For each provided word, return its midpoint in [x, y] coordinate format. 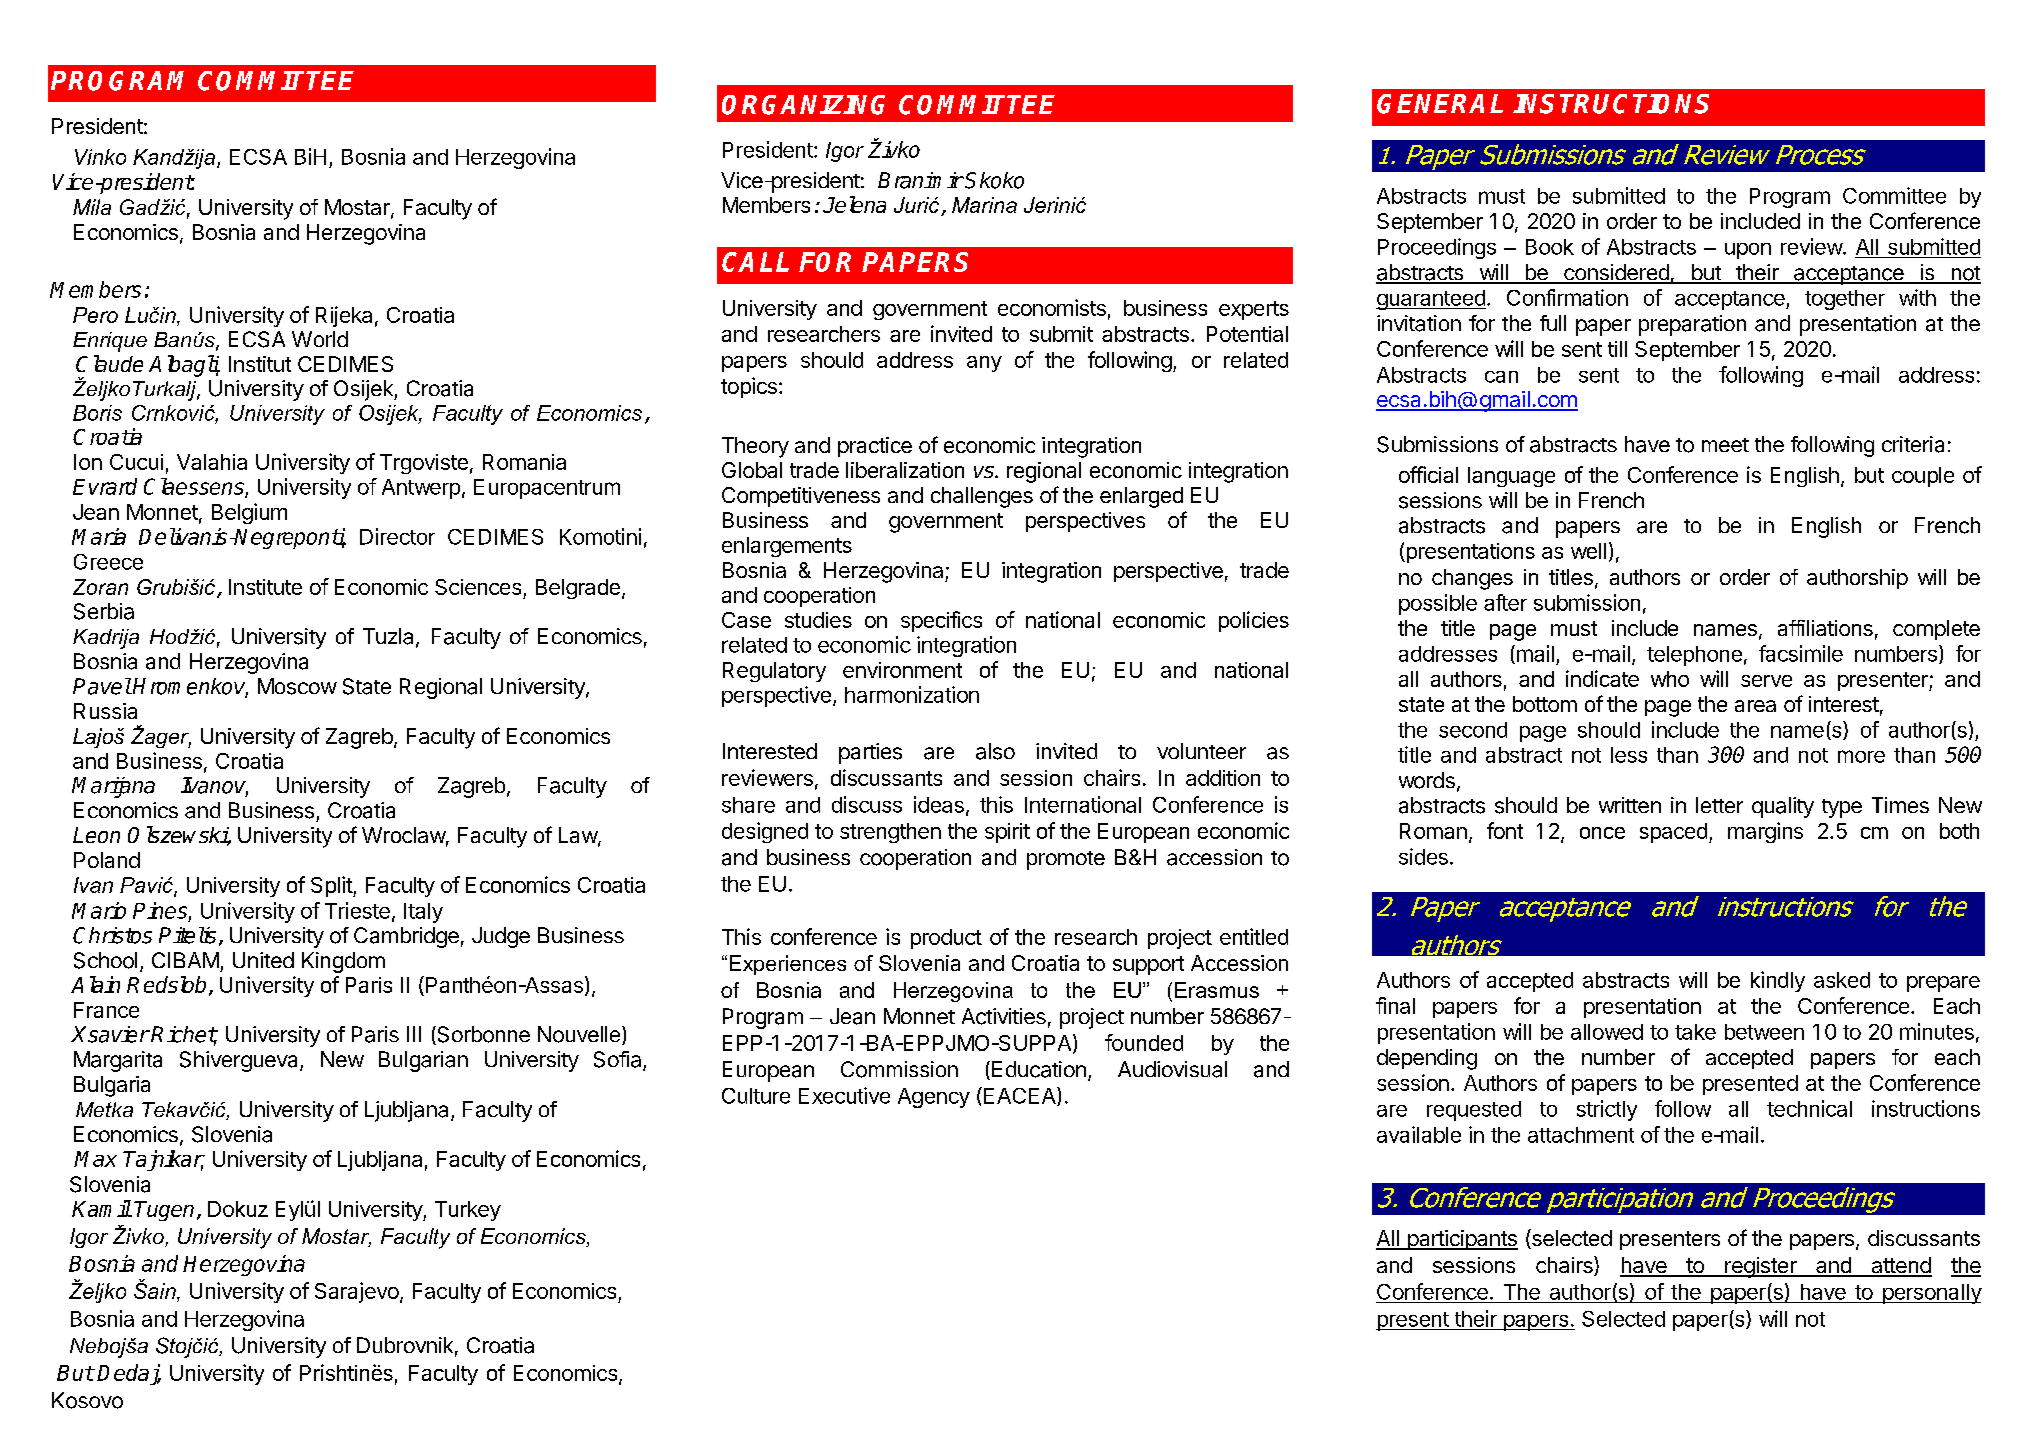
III [414, 1034]
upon [1748, 251]
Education [1039, 1069]
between [1764, 1032]
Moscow [297, 686]
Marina [984, 205]
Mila [92, 207]
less [1629, 755]
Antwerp [421, 489]
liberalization [905, 470]
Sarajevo [357, 1292]
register [1761, 1267]
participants [1461, 1240]
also [995, 751]
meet [1725, 445]
